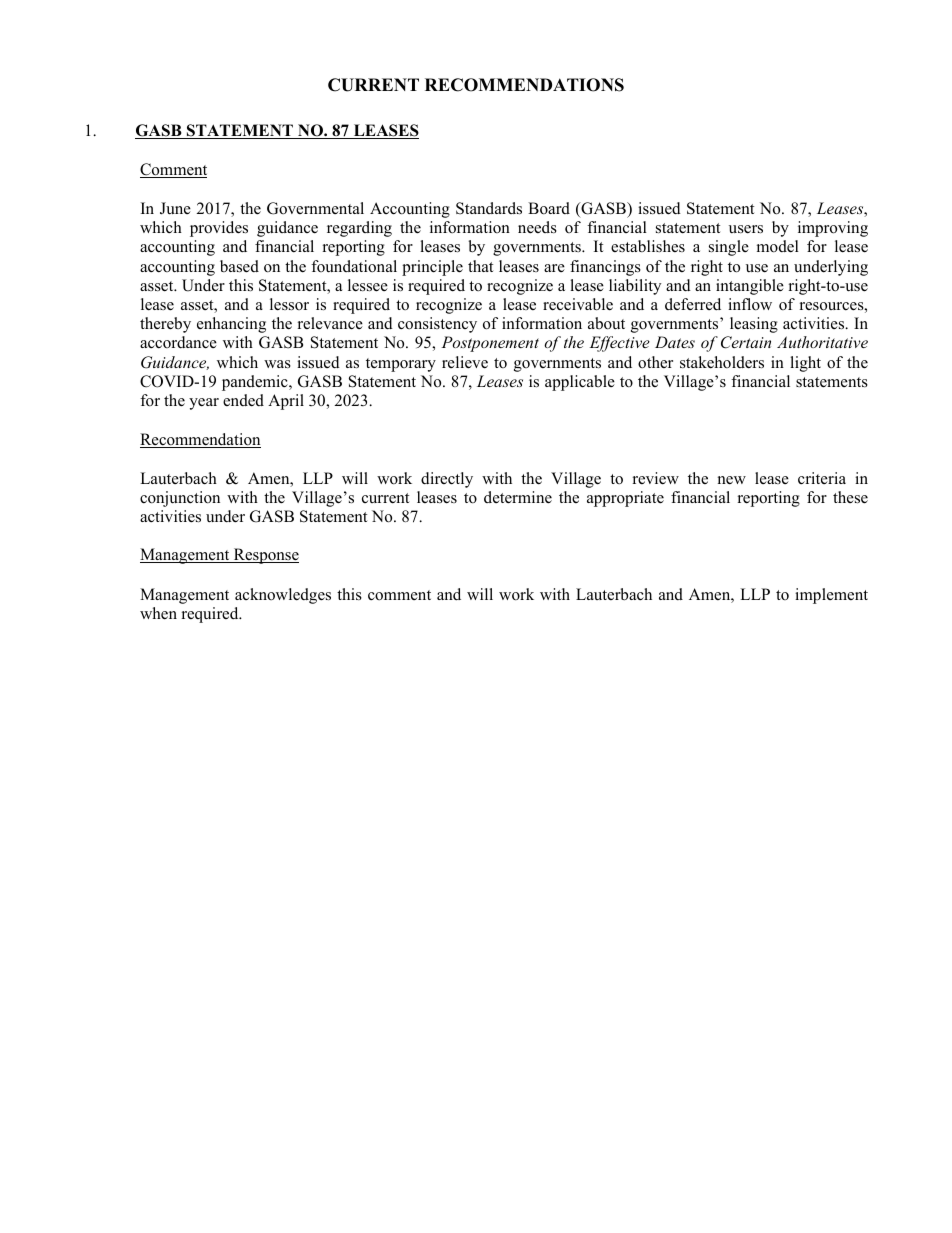  I want to click on acknowledges, so click(283, 596).
